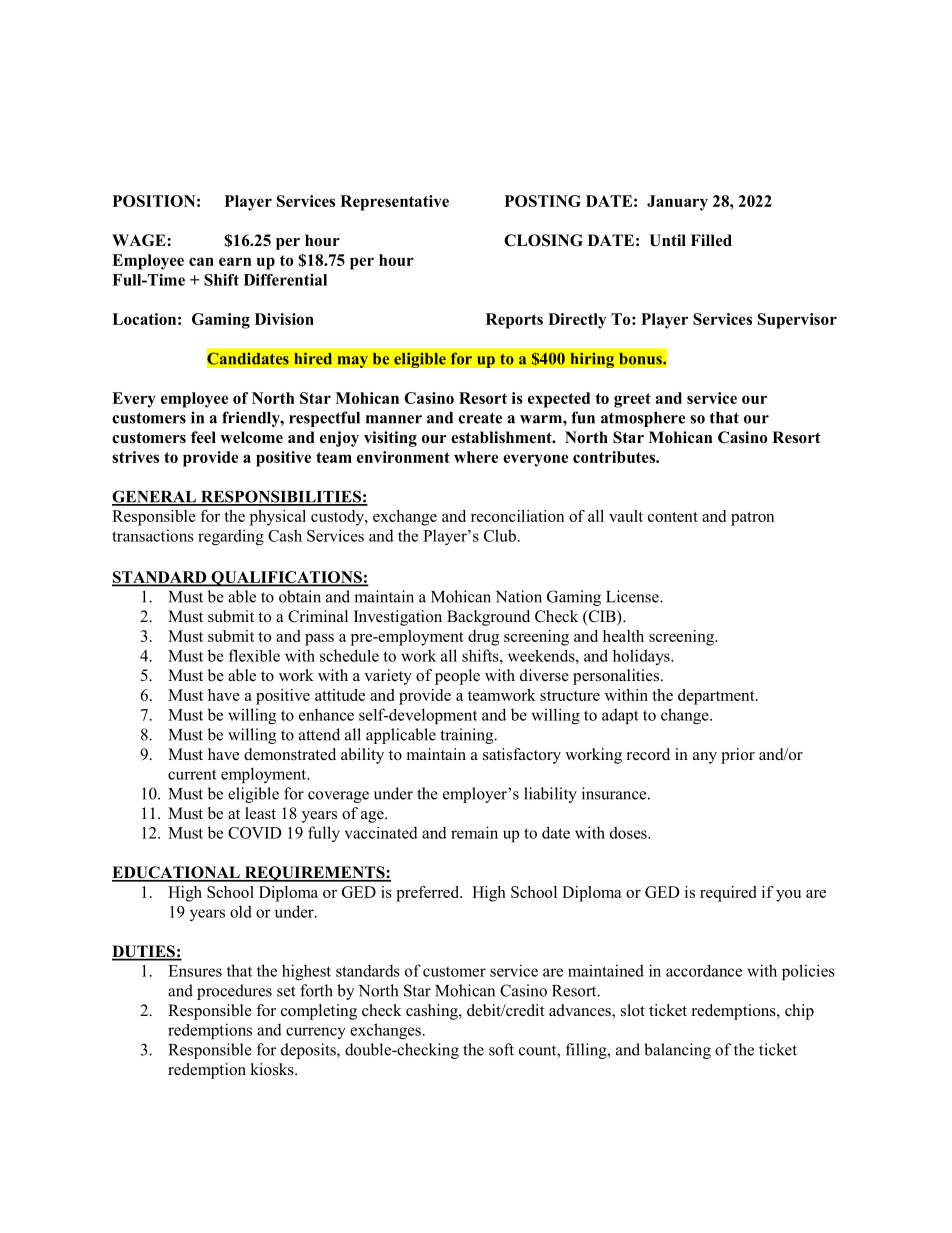 The width and height of the page is (952, 1233). I want to click on GENERAL, so click(155, 497).
